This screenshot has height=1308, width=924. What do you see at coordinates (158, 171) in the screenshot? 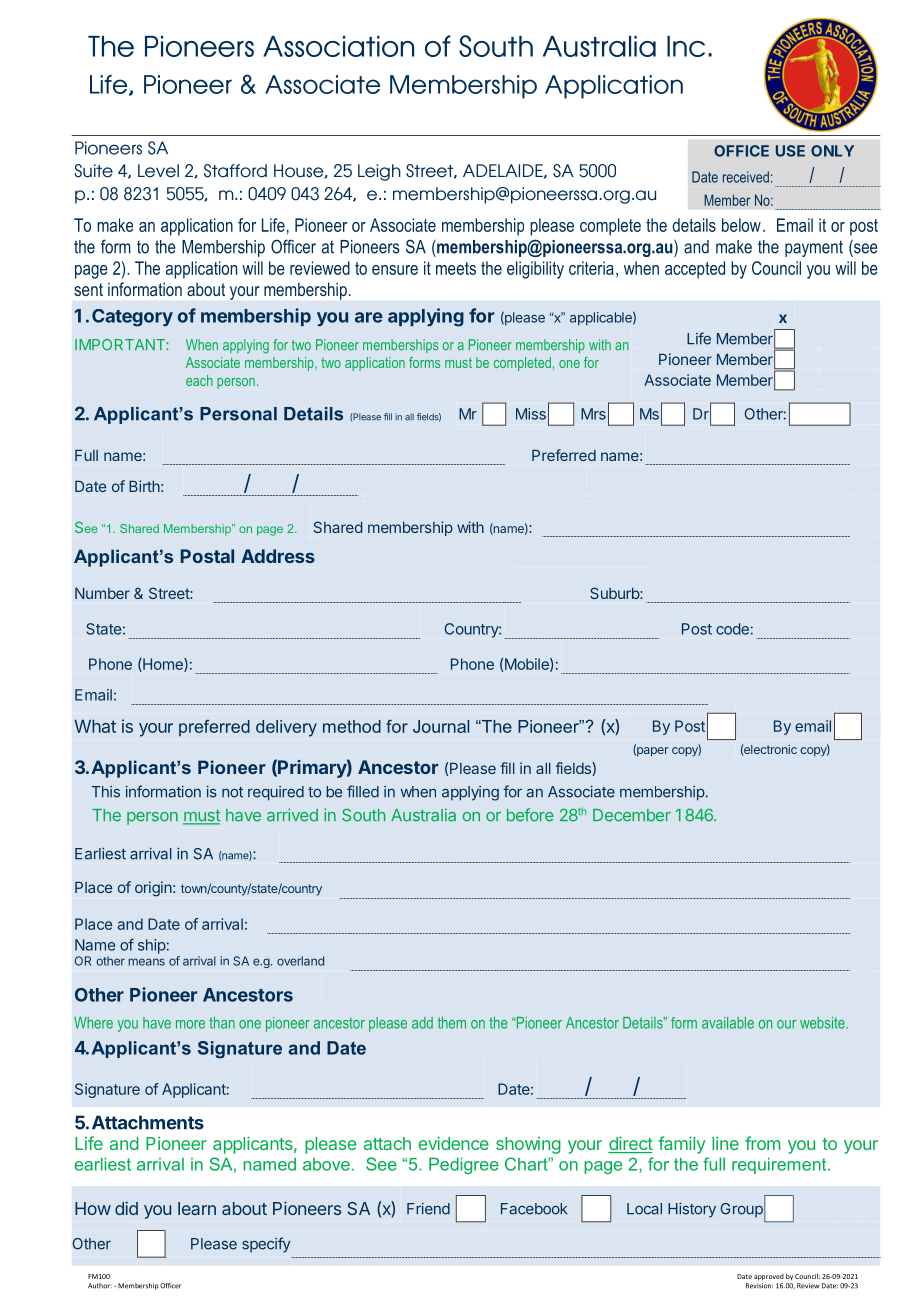
I see `Level` at bounding box center [158, 171].
